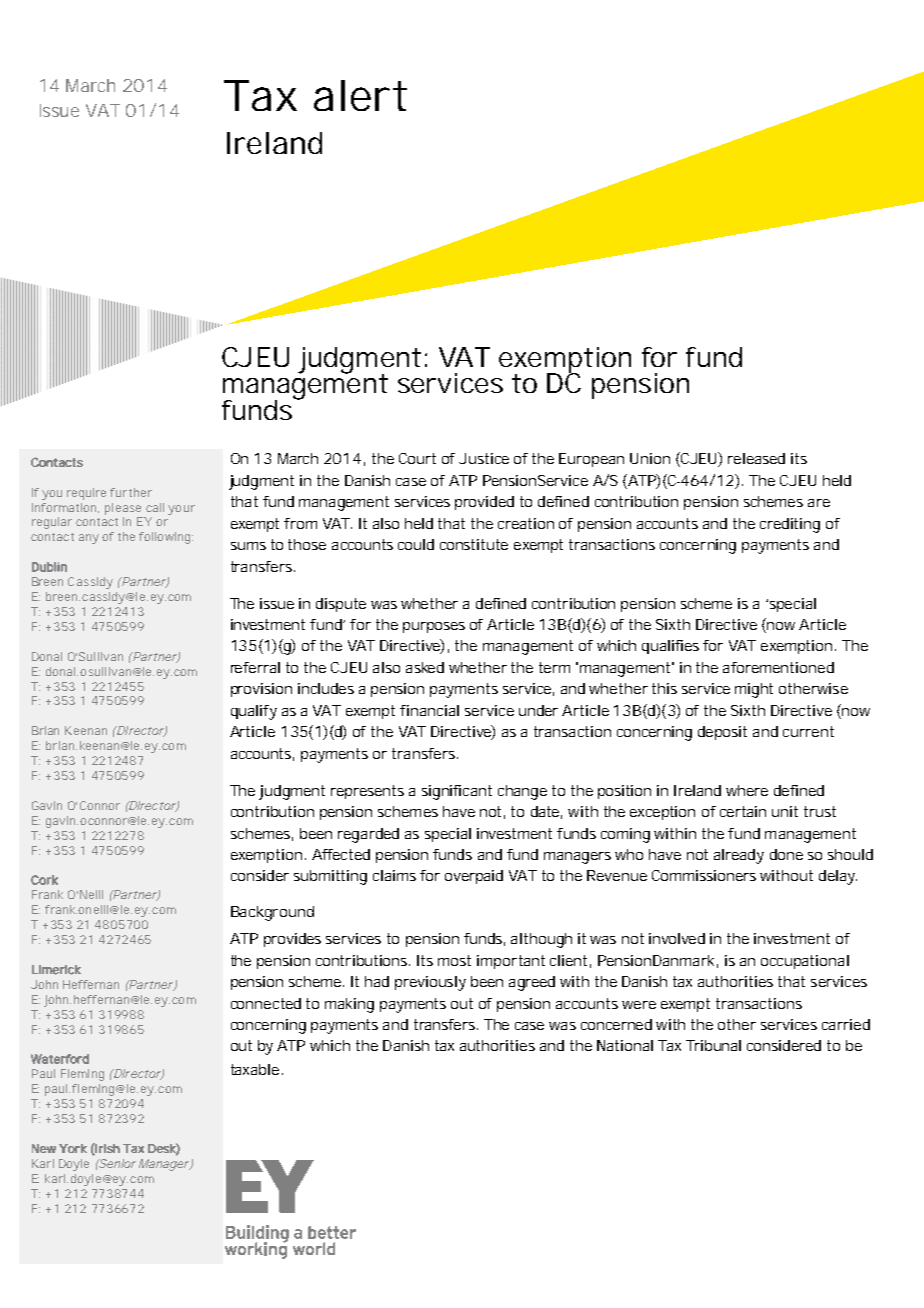 Image resolution: width=924 pixels, height=1308 pixels. What do you see at coordinates (360, 95) in the page?
I see `alert` at bounding box center [360, 95].
